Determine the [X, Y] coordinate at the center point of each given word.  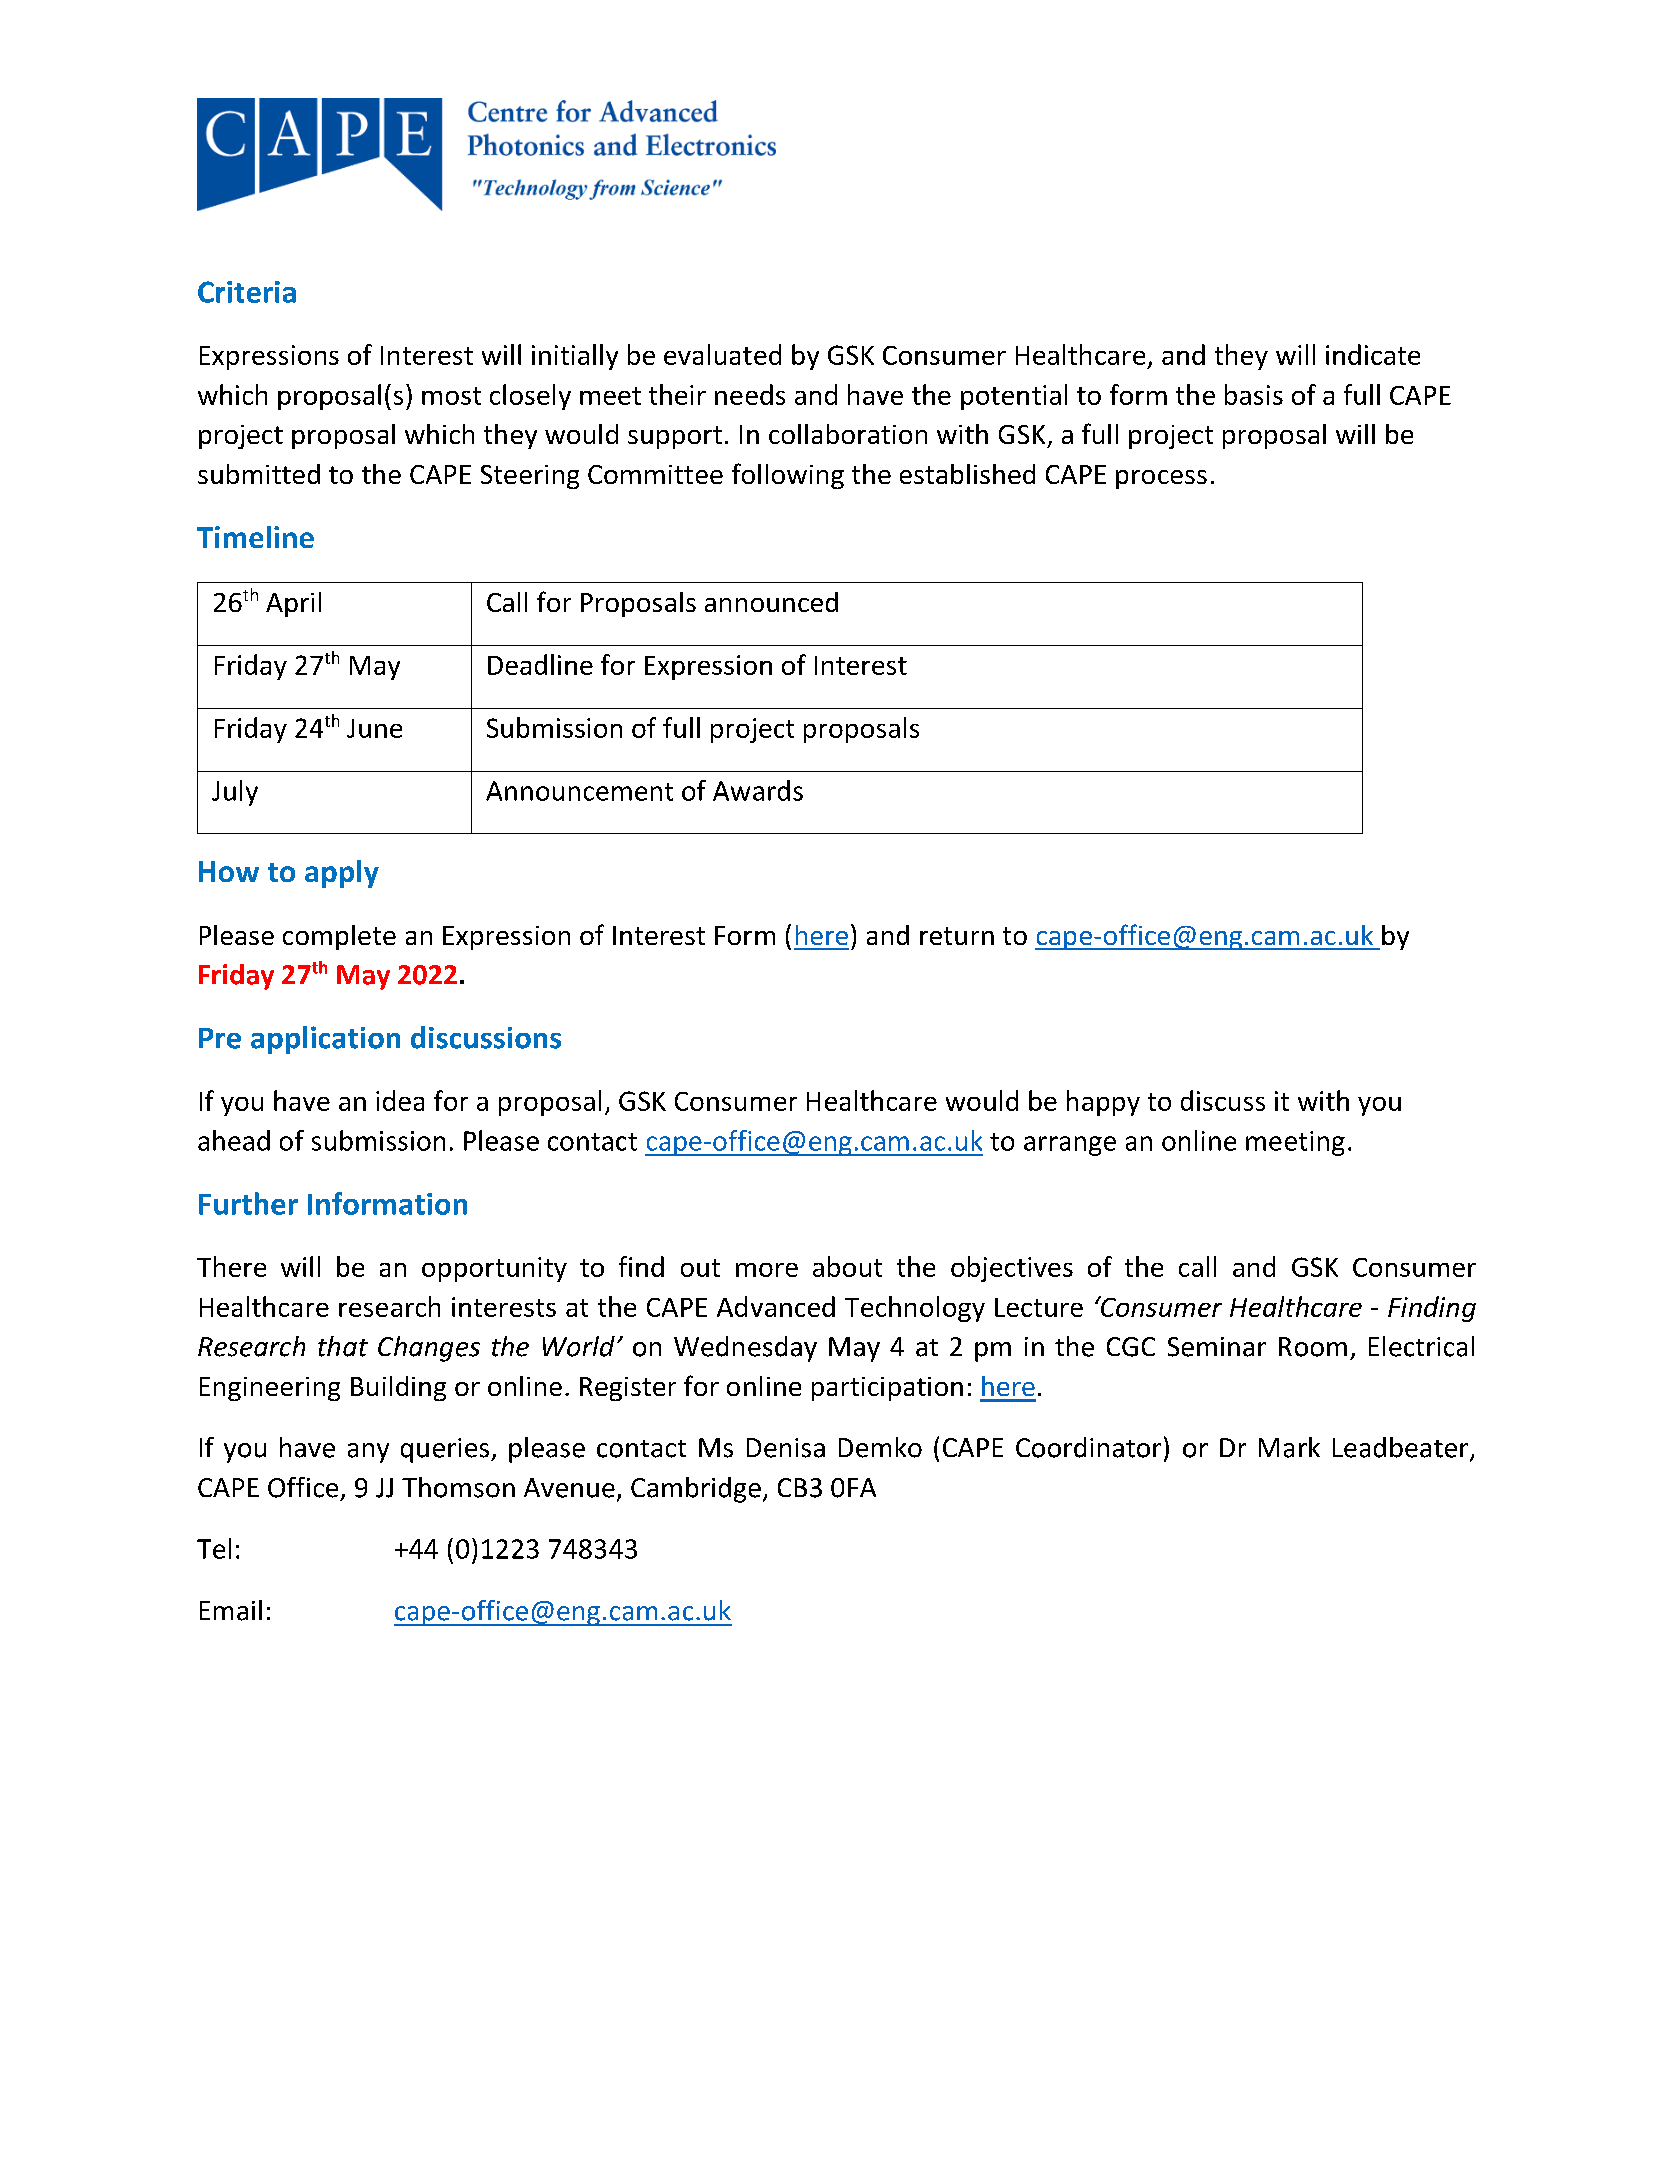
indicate [1373, 354]
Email [231, 1610]
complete [339, 937]
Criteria [247, 292]
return [957, 936]
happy [1103, 1103]
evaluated [722, 354]
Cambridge [696, 1490]
